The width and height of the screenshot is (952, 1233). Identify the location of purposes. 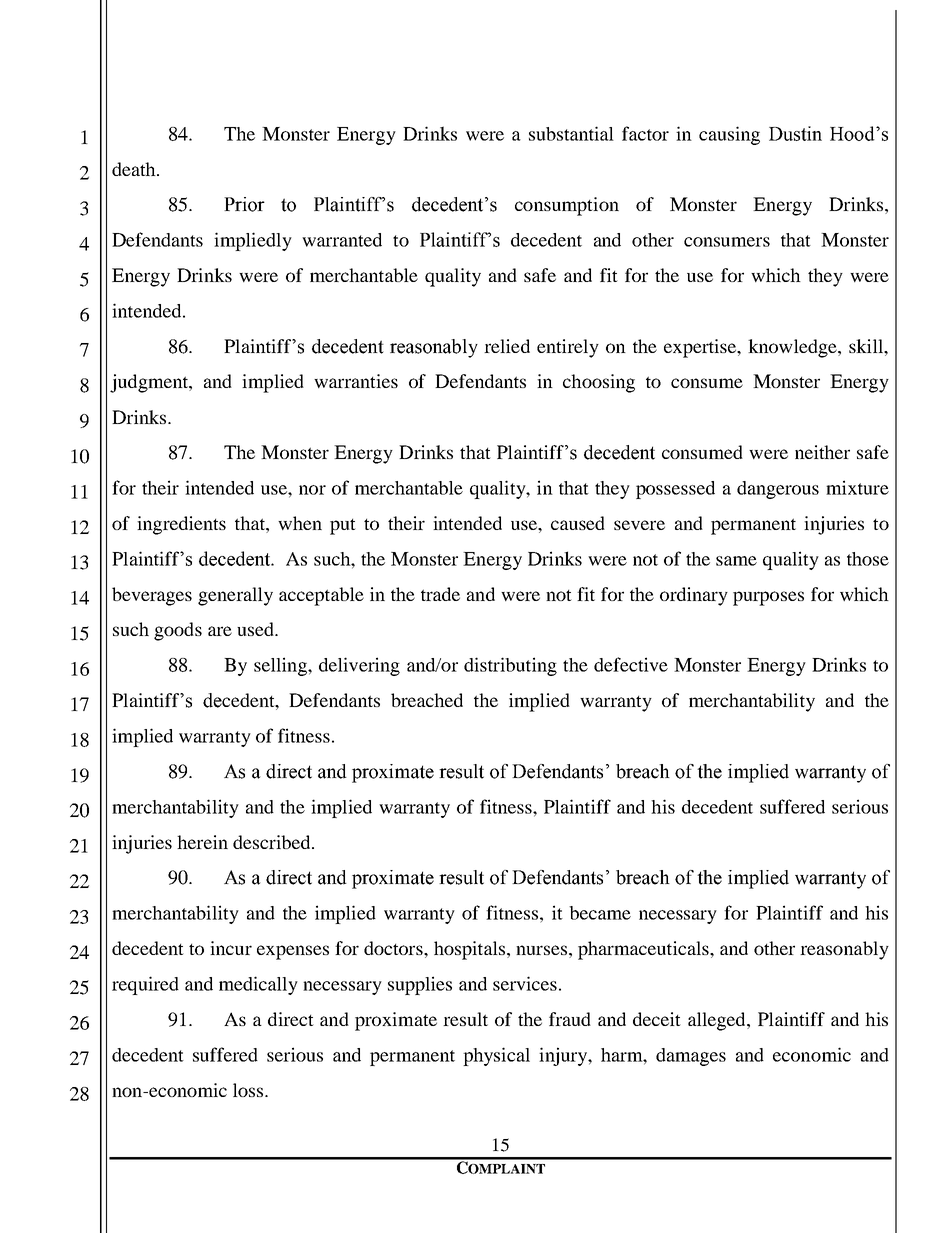
(768, 598).
